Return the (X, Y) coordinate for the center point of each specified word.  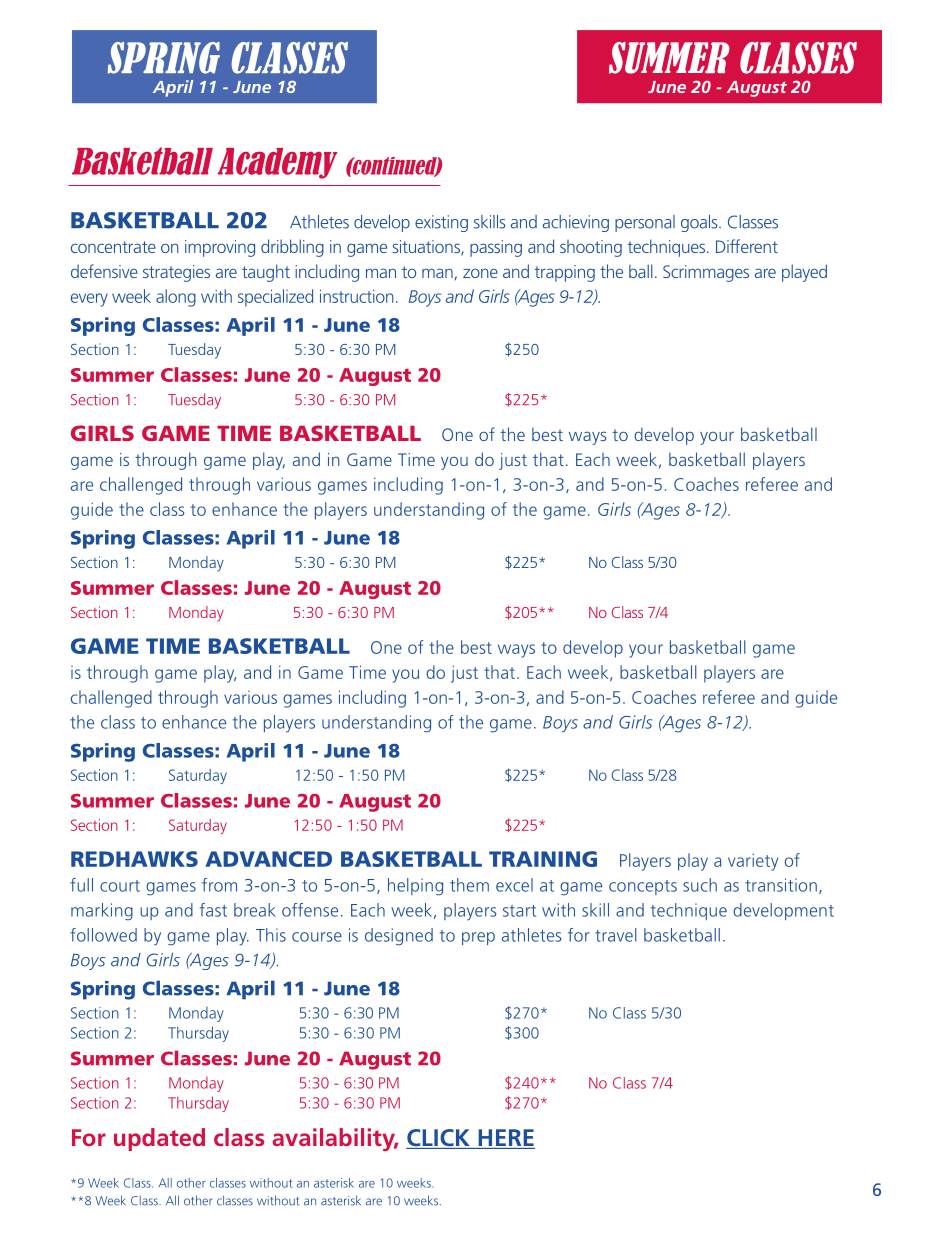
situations (427, 248)
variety (753, 862)
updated (159, 1139)
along (176, 298)
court (120, 886)
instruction (357, 296)
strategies (176, 273)
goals (700, 223)
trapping (564, 273)
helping (415, 887)
